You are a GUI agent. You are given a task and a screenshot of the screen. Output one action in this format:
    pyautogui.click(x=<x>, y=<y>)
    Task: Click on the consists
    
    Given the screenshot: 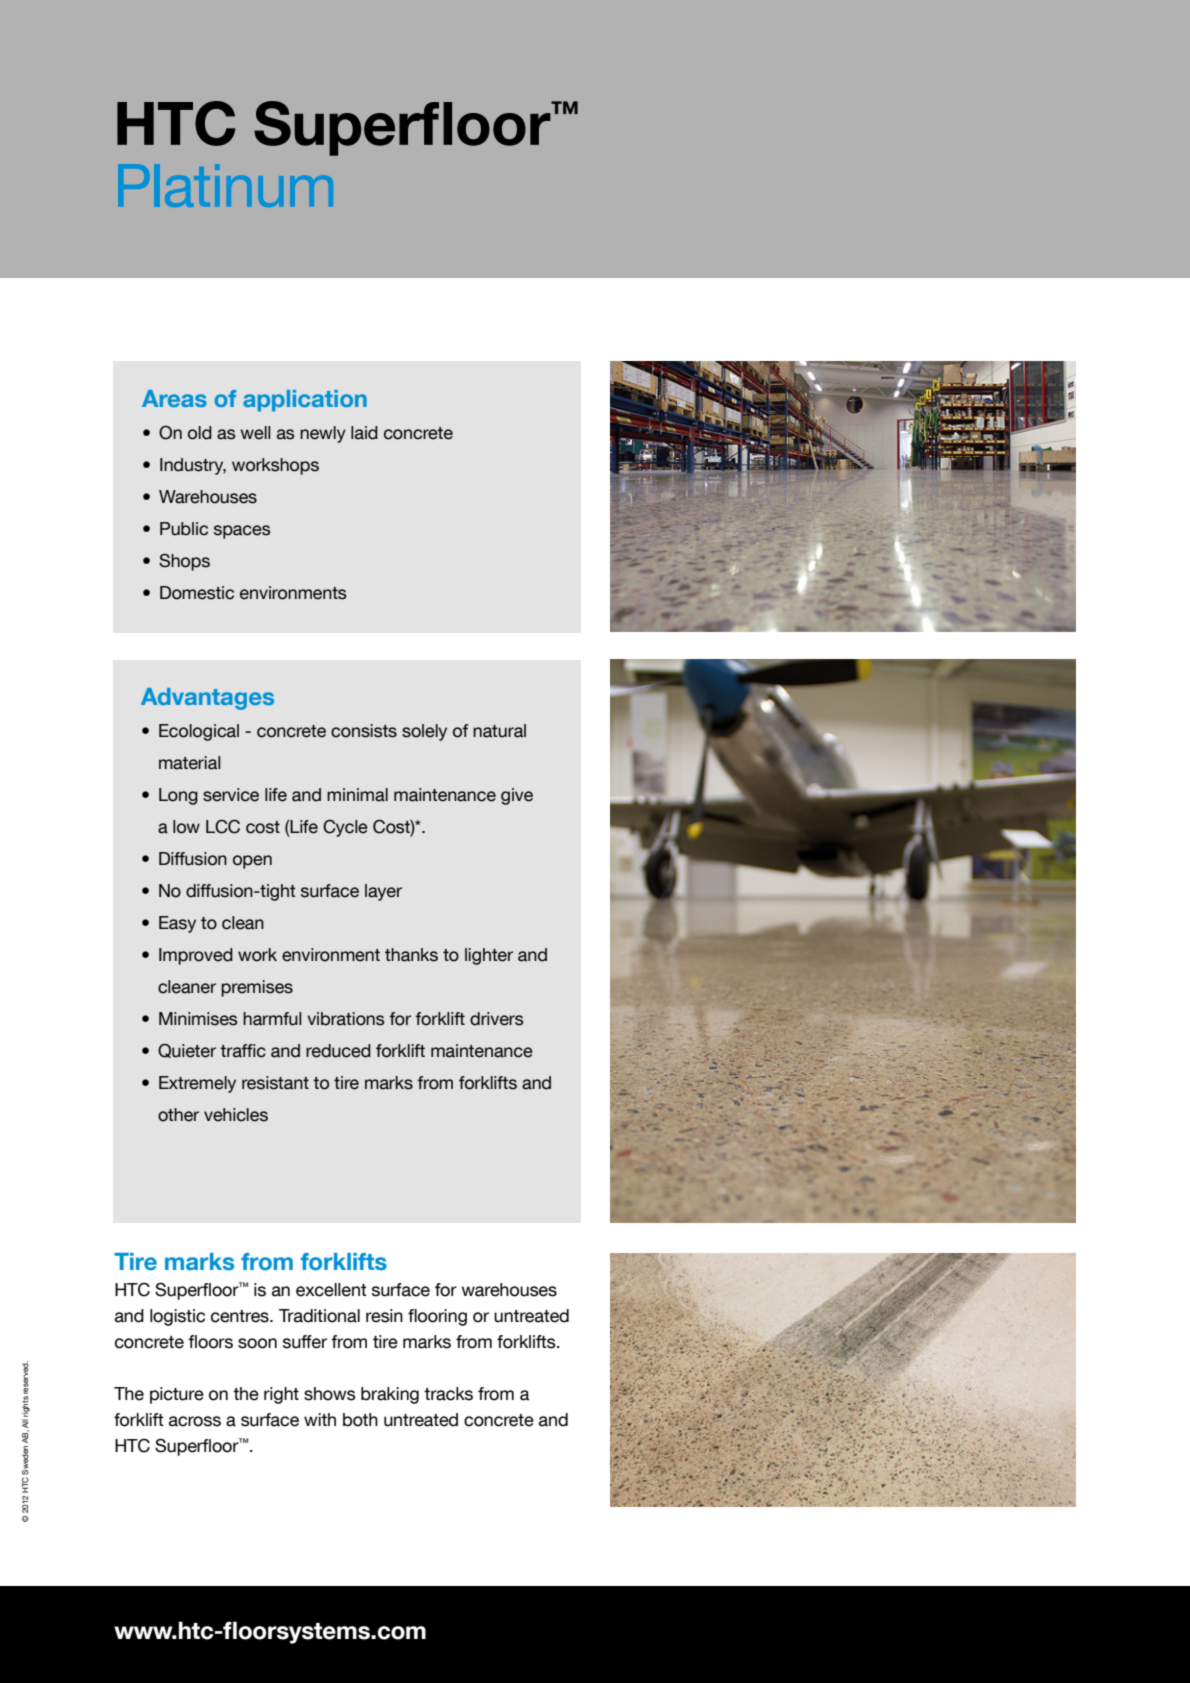 What is the action you would take?
    pyautogui.click(x=364, y=731)
